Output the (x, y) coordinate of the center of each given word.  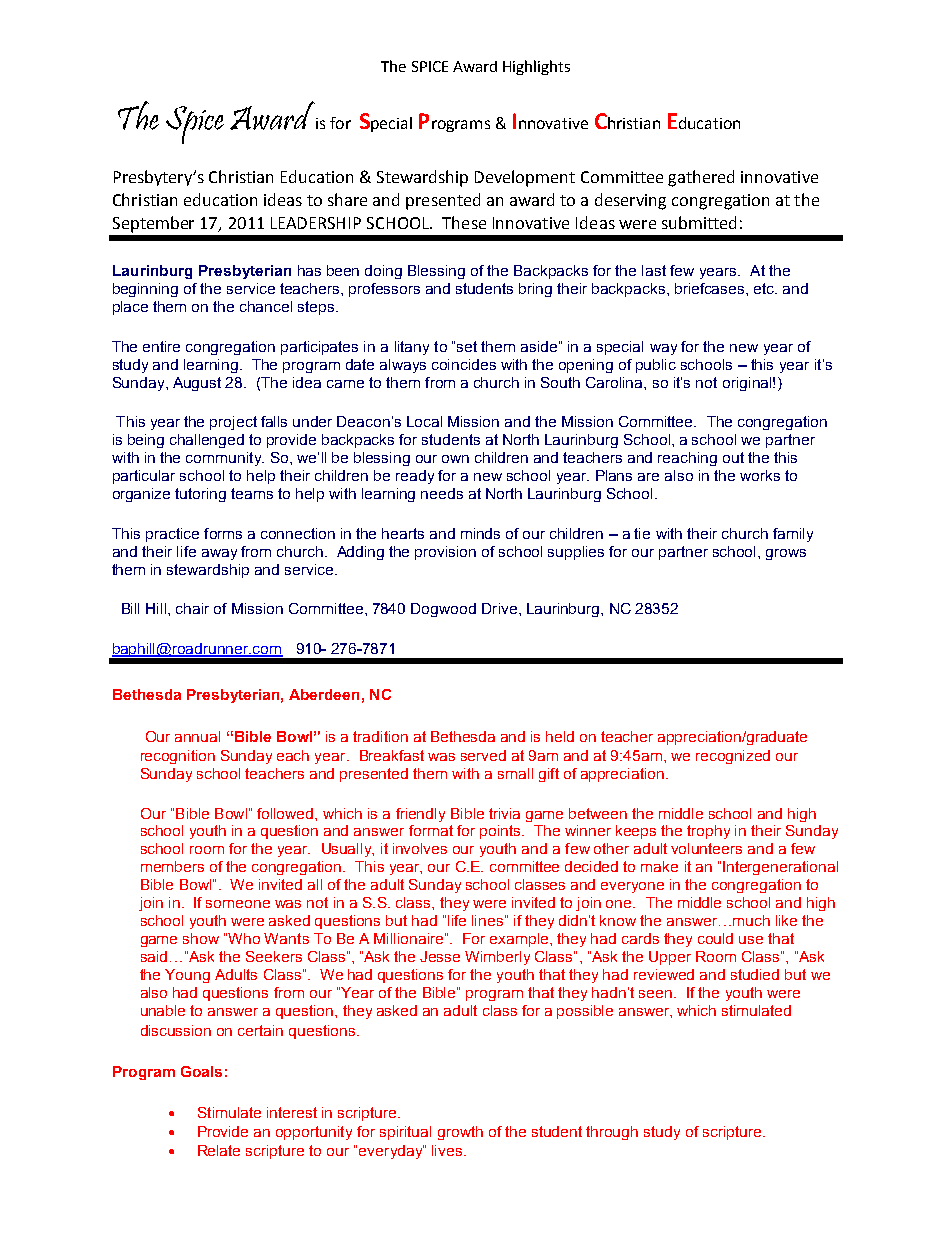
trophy (708, 832)
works (760, 475)
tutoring (200, 495)
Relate (219, 1150)
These (464, 222)
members (172, 866)
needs (442, 493)
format (431, 830)
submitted (699, 222)
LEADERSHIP (316, 223)
